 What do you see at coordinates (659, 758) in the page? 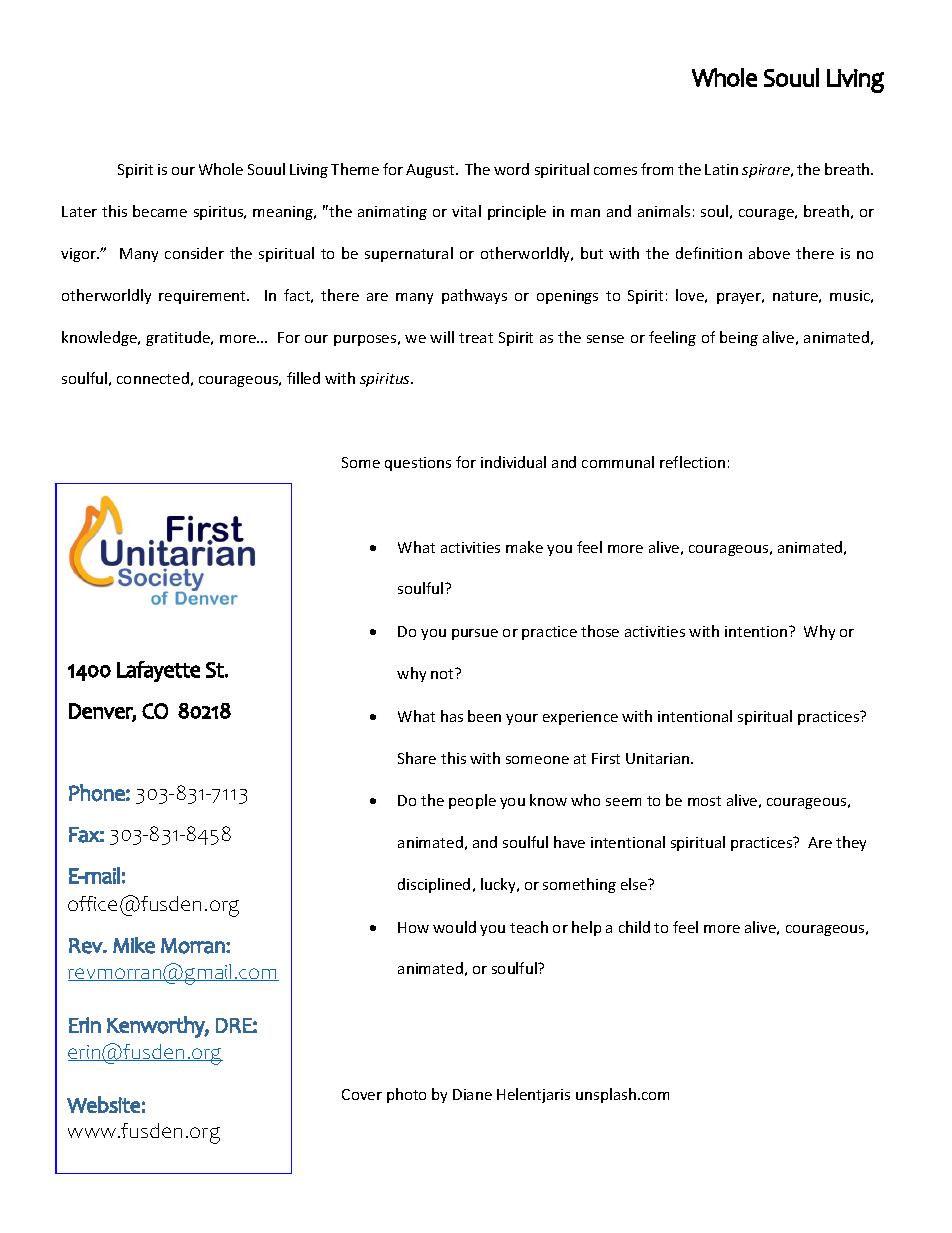
I see `Unitarian` at bounding box center [659, 758].
